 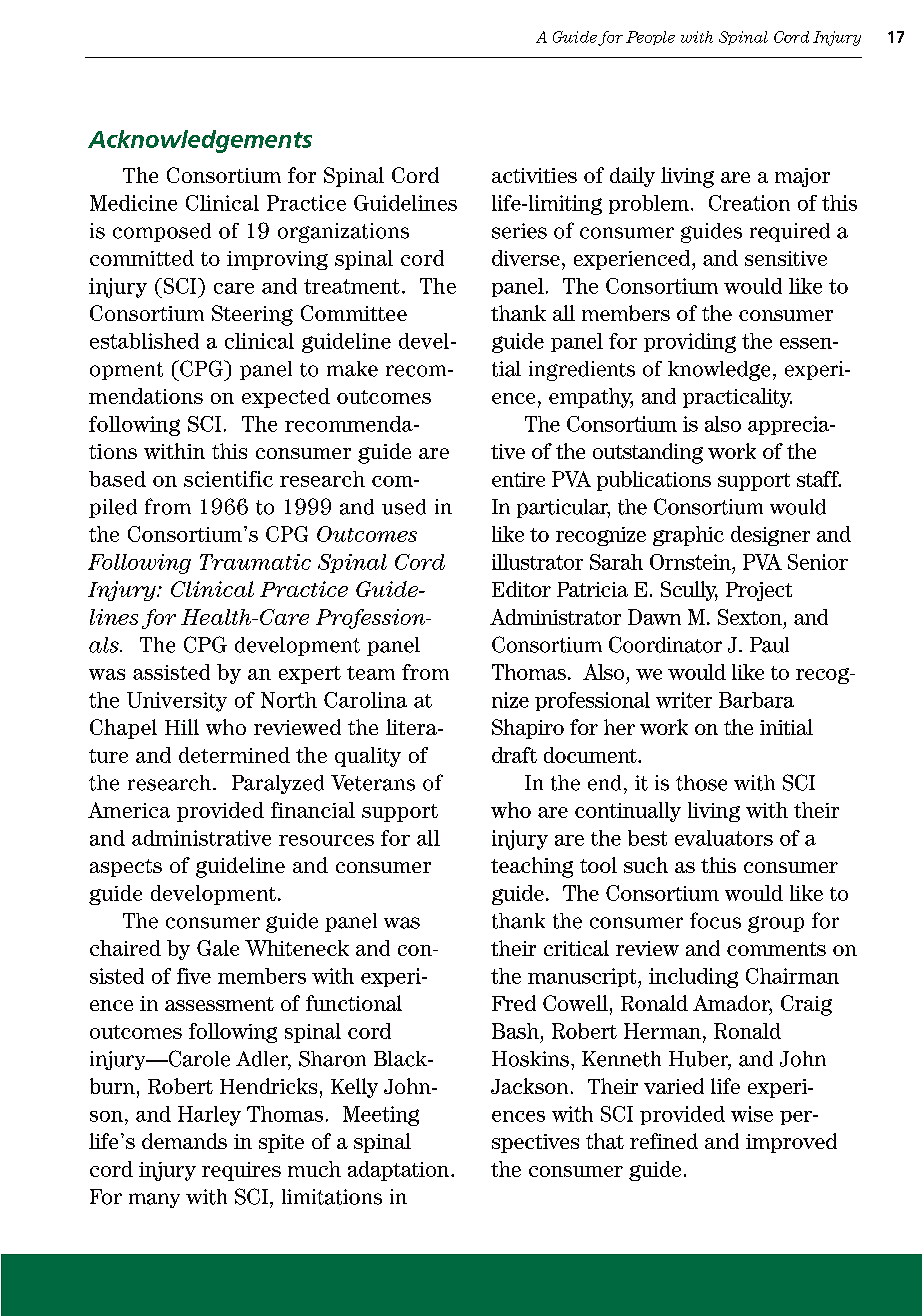 What do you see at coordinates (690, 343) in the screenshot?
I see `providing` at bounding box center [690, 343].
